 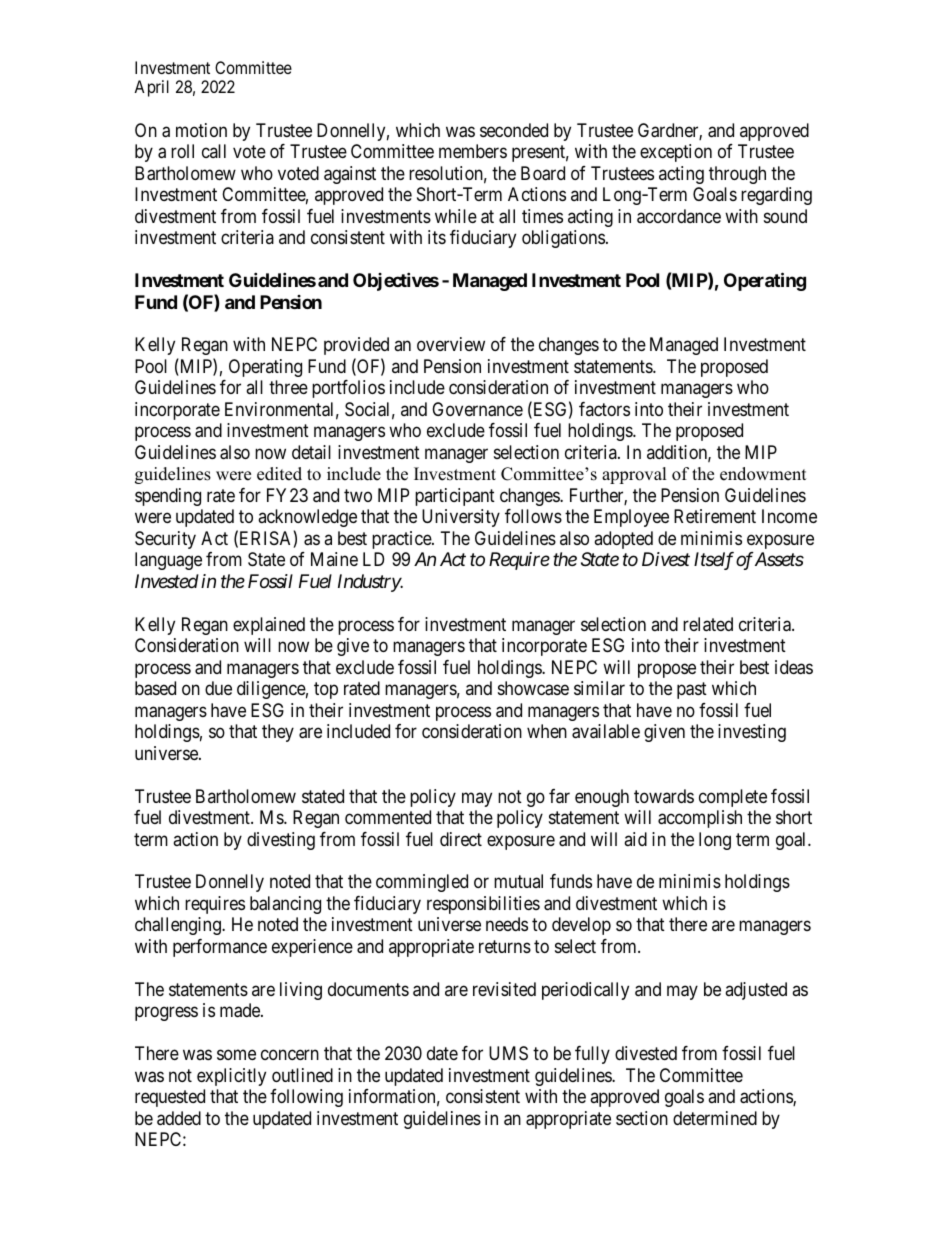 What do you see at coordinates (676, 153) in the page?
I see `exception` at bounding box center [676, 153].
